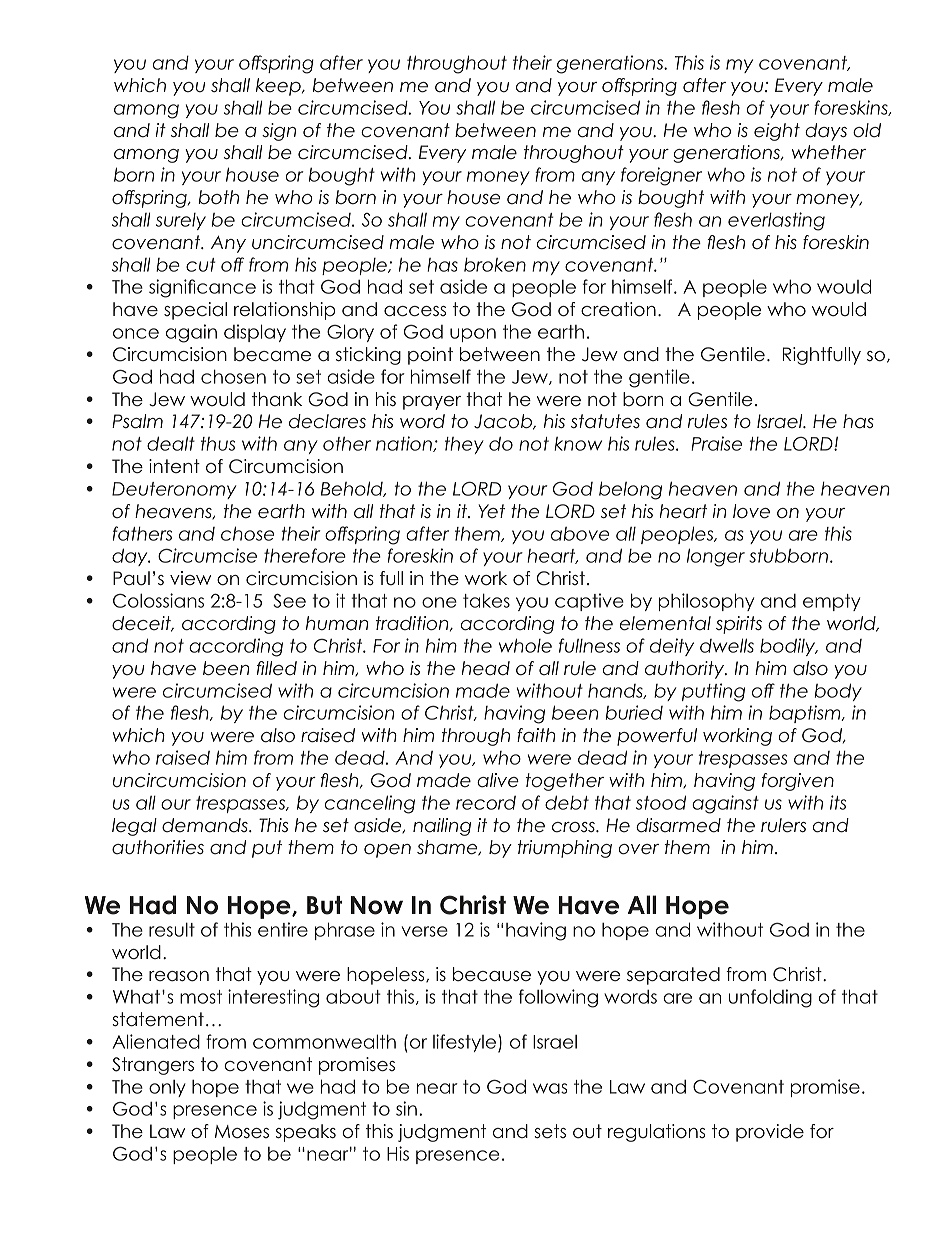  I want to click on was, so click(550, 1088).
